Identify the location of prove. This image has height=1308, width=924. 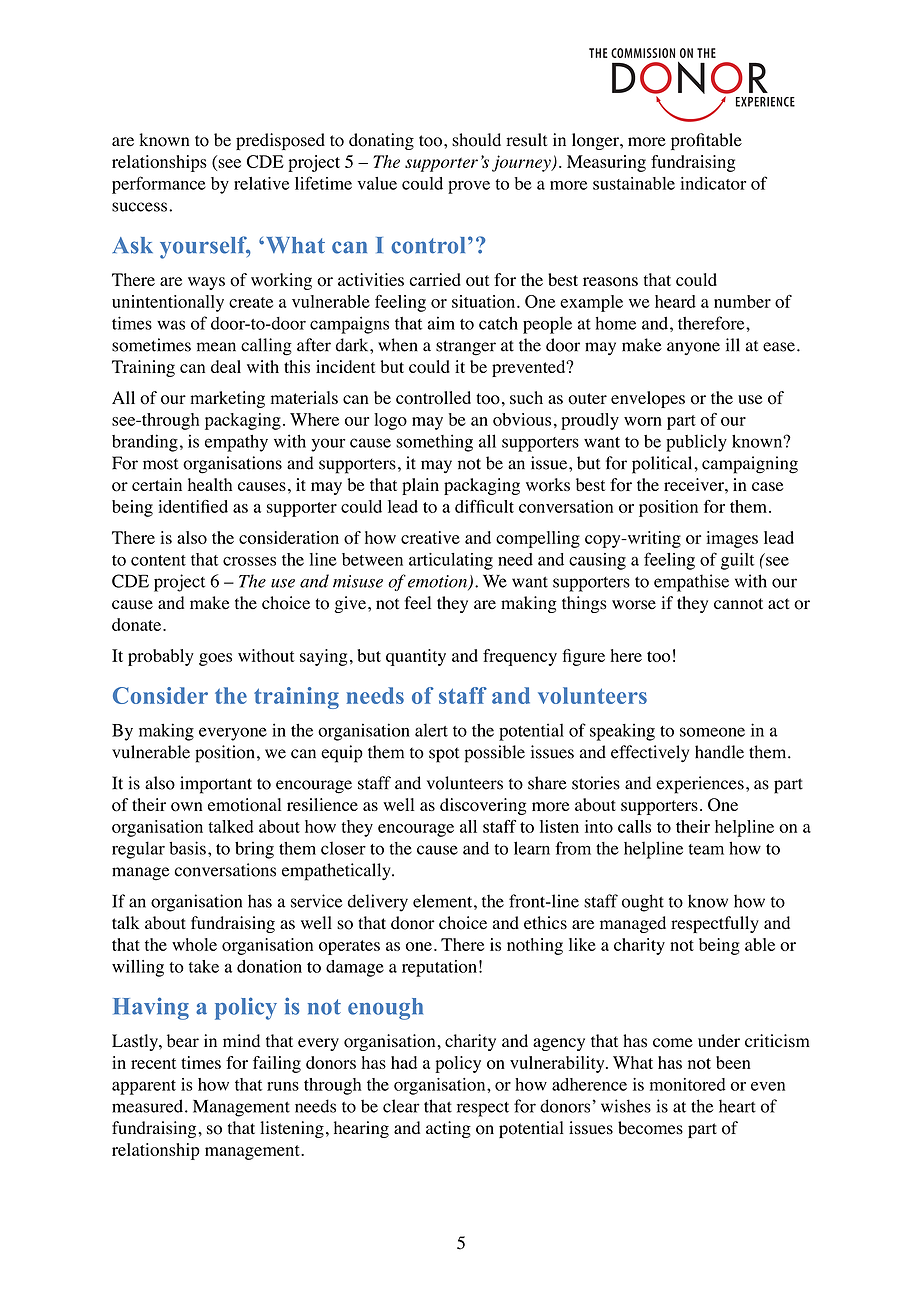
(469, 187).
